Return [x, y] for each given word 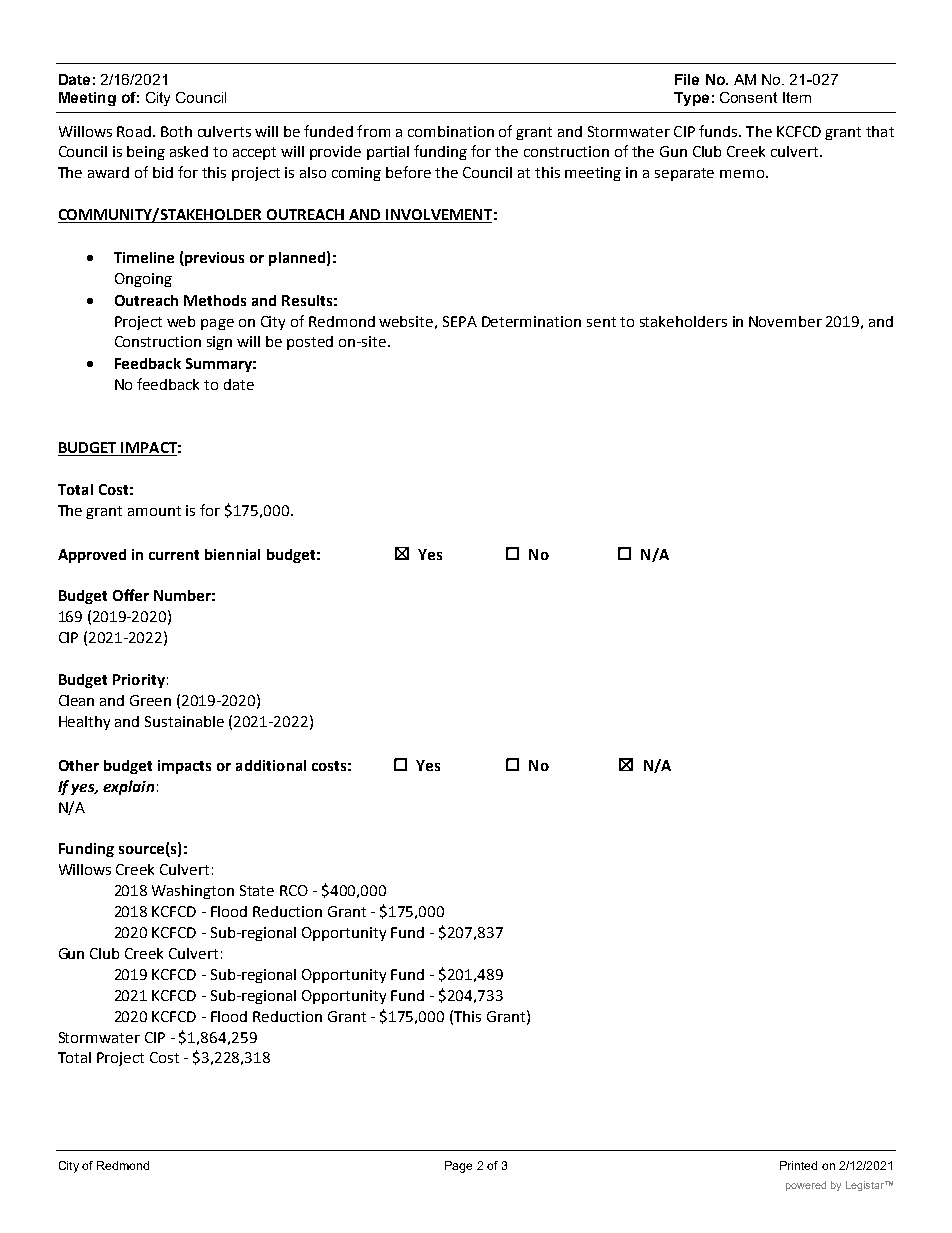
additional [271, 765]
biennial [232, 554]
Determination [531, 321]
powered [806, 1186]
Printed [798, 1165]
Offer [131, 595]
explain [128, 787]
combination [451, 131]
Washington [193, 892]
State [257, 890]
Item [797, 97]
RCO [294, 890]
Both [176, 131]
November [785, 321]
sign [219, 343]
